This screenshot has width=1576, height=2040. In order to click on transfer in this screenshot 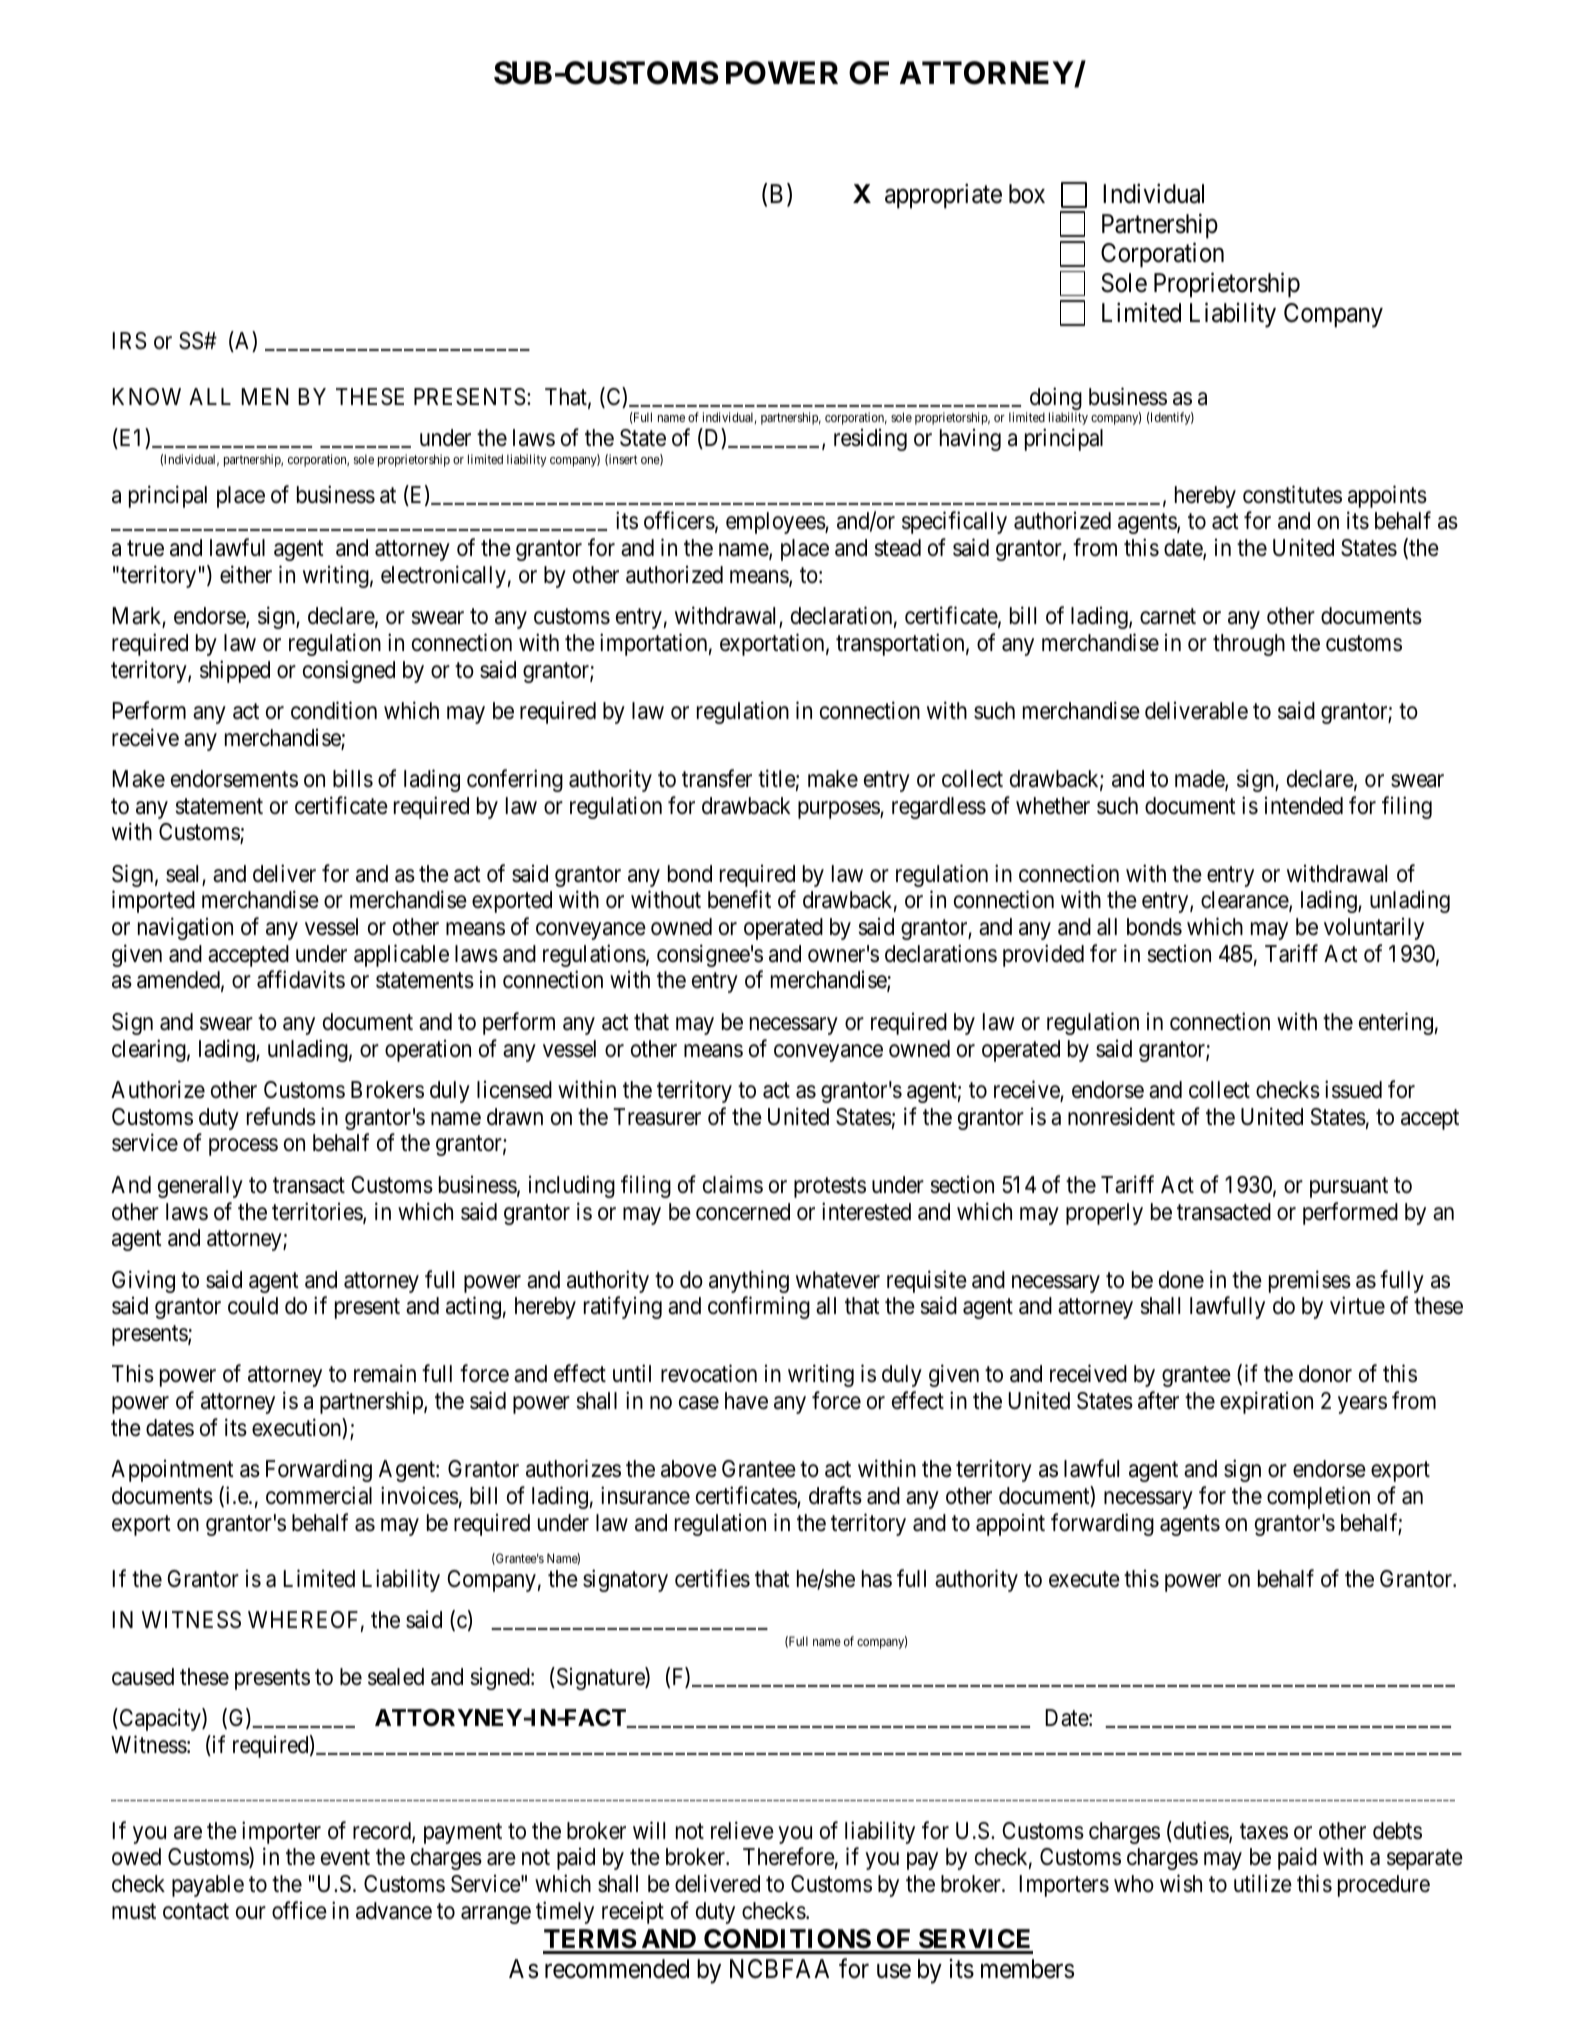, I will do `click(717, 778)`.
